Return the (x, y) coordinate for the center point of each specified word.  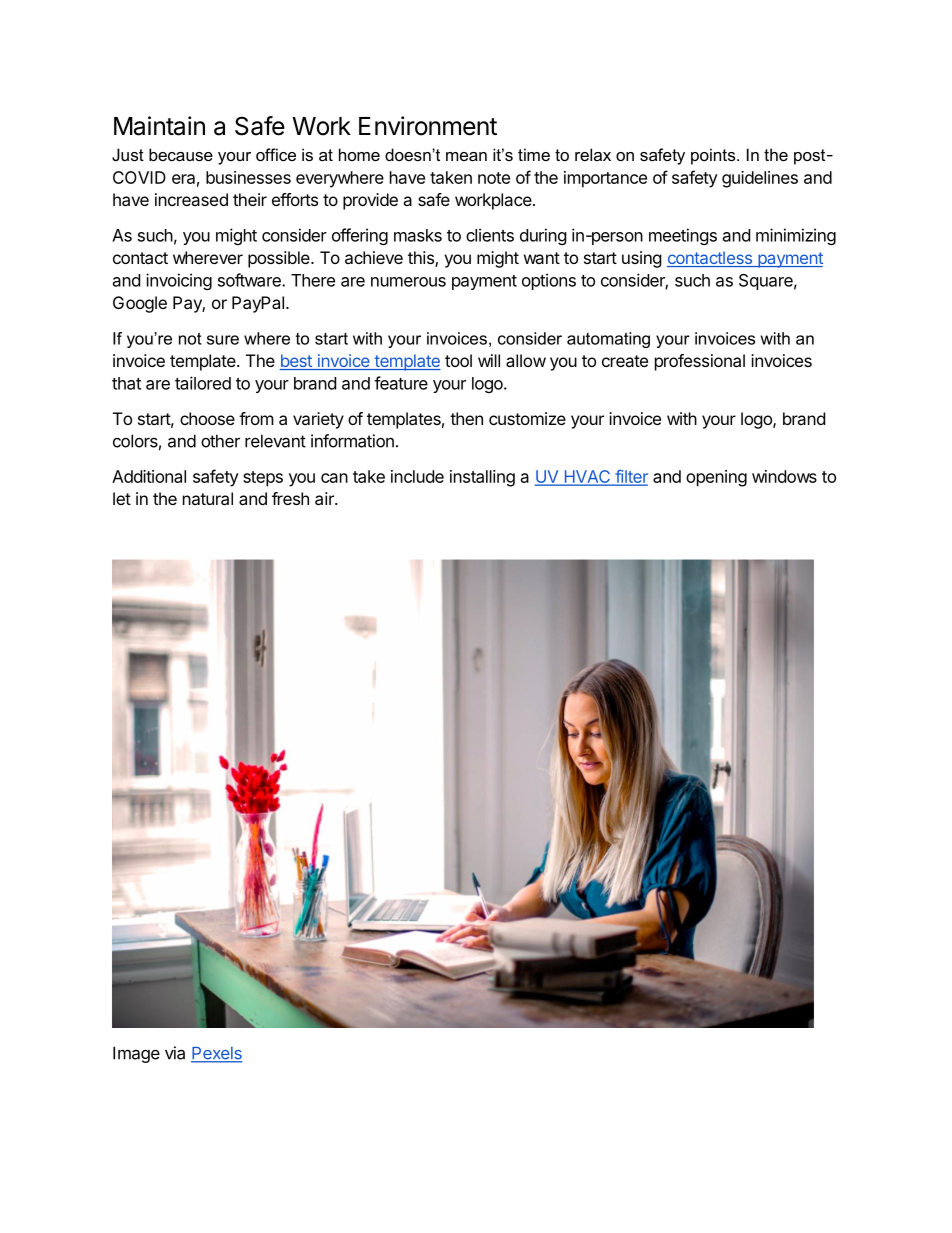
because (181, 154)
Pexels (216, 1054)
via (175, 1053)
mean (466, 156)
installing (482, 478)
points (714, 156)
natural (208, 498)
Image (136, 1054)
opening (716, 478)
